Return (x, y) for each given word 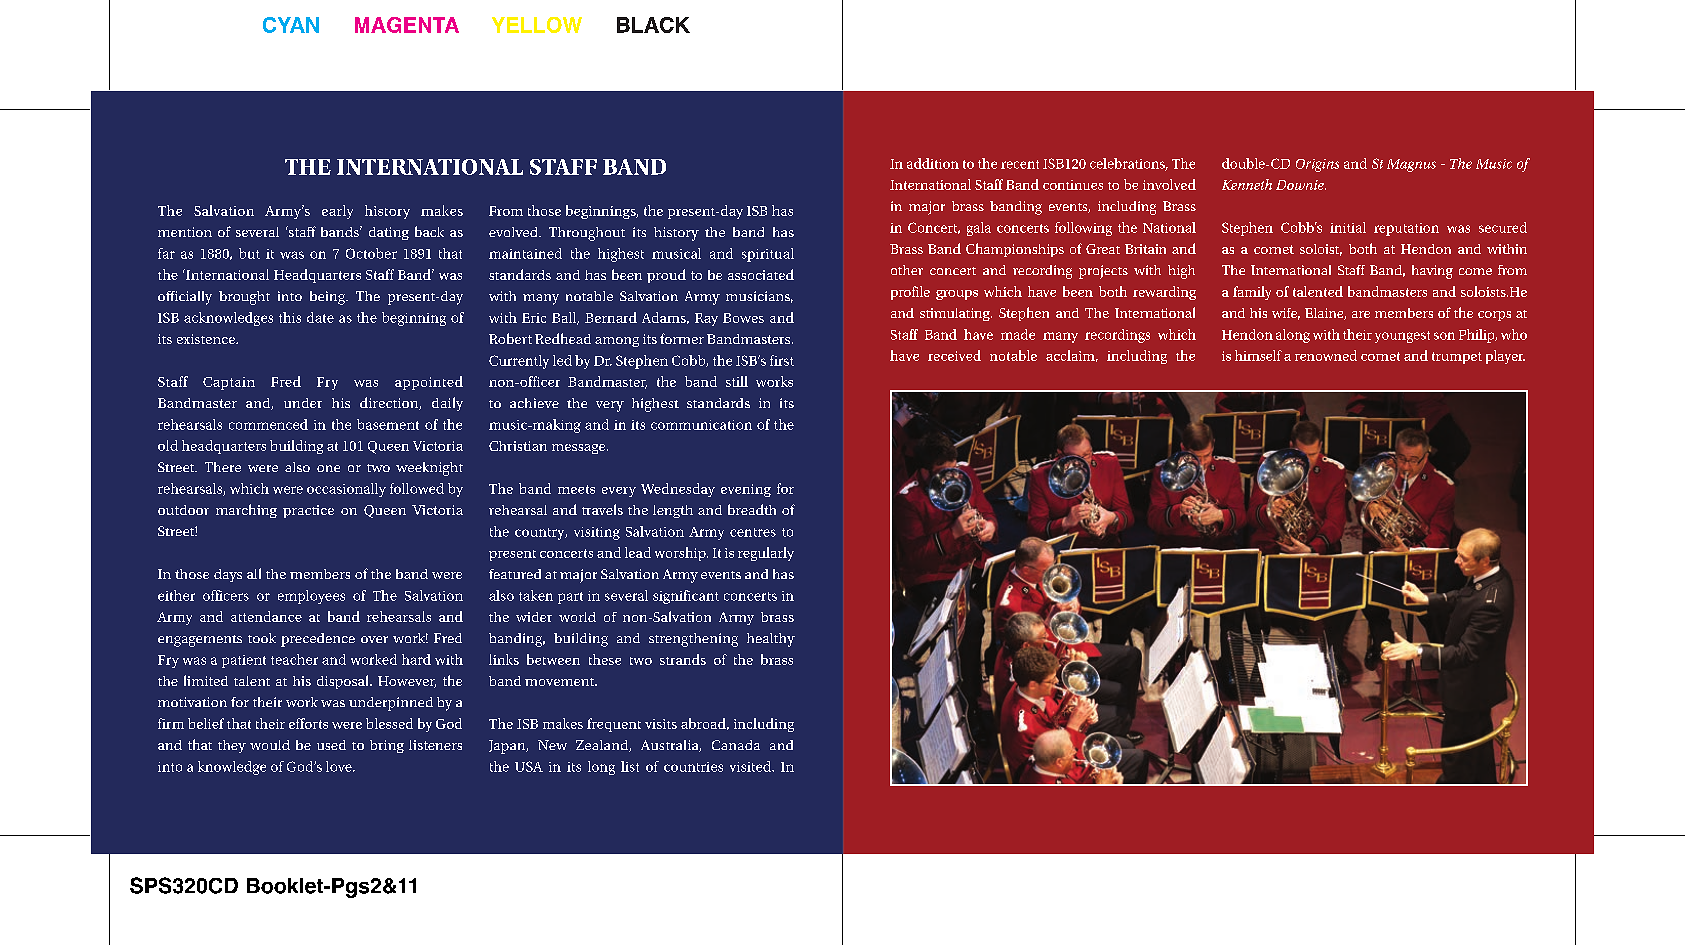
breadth (752, 509)
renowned (1326, 355)
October (371, 253)
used (331, 745)
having (1432, 272)
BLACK (653, 25)
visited (751, 766)
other (907, 270)
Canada (736, 745)
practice (308, 511)
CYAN (291, 25)
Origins (1317, 165)
